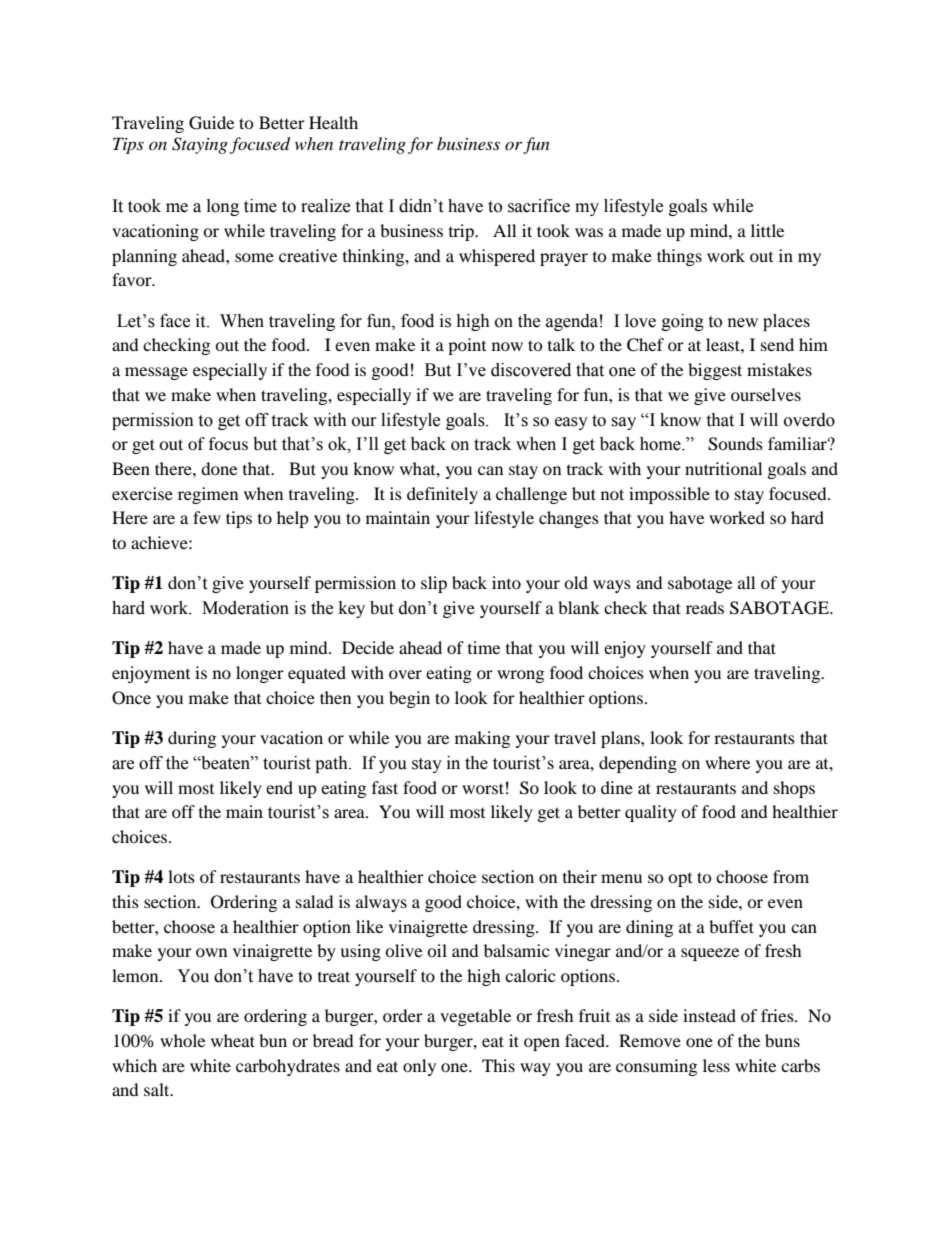  I want to click on sacrifice, so click(539, 206).
